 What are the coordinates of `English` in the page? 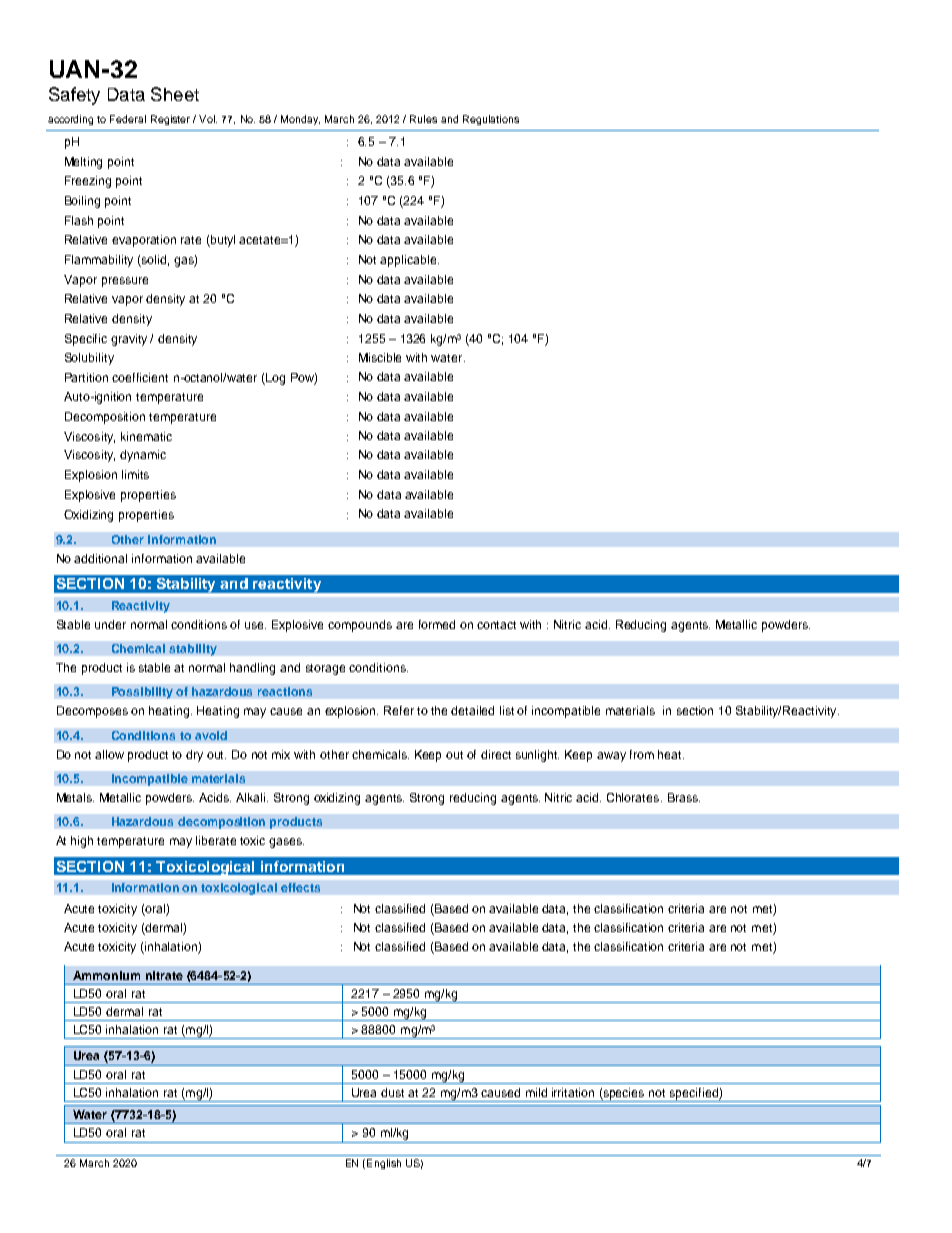 It's located at (384, 1164).
